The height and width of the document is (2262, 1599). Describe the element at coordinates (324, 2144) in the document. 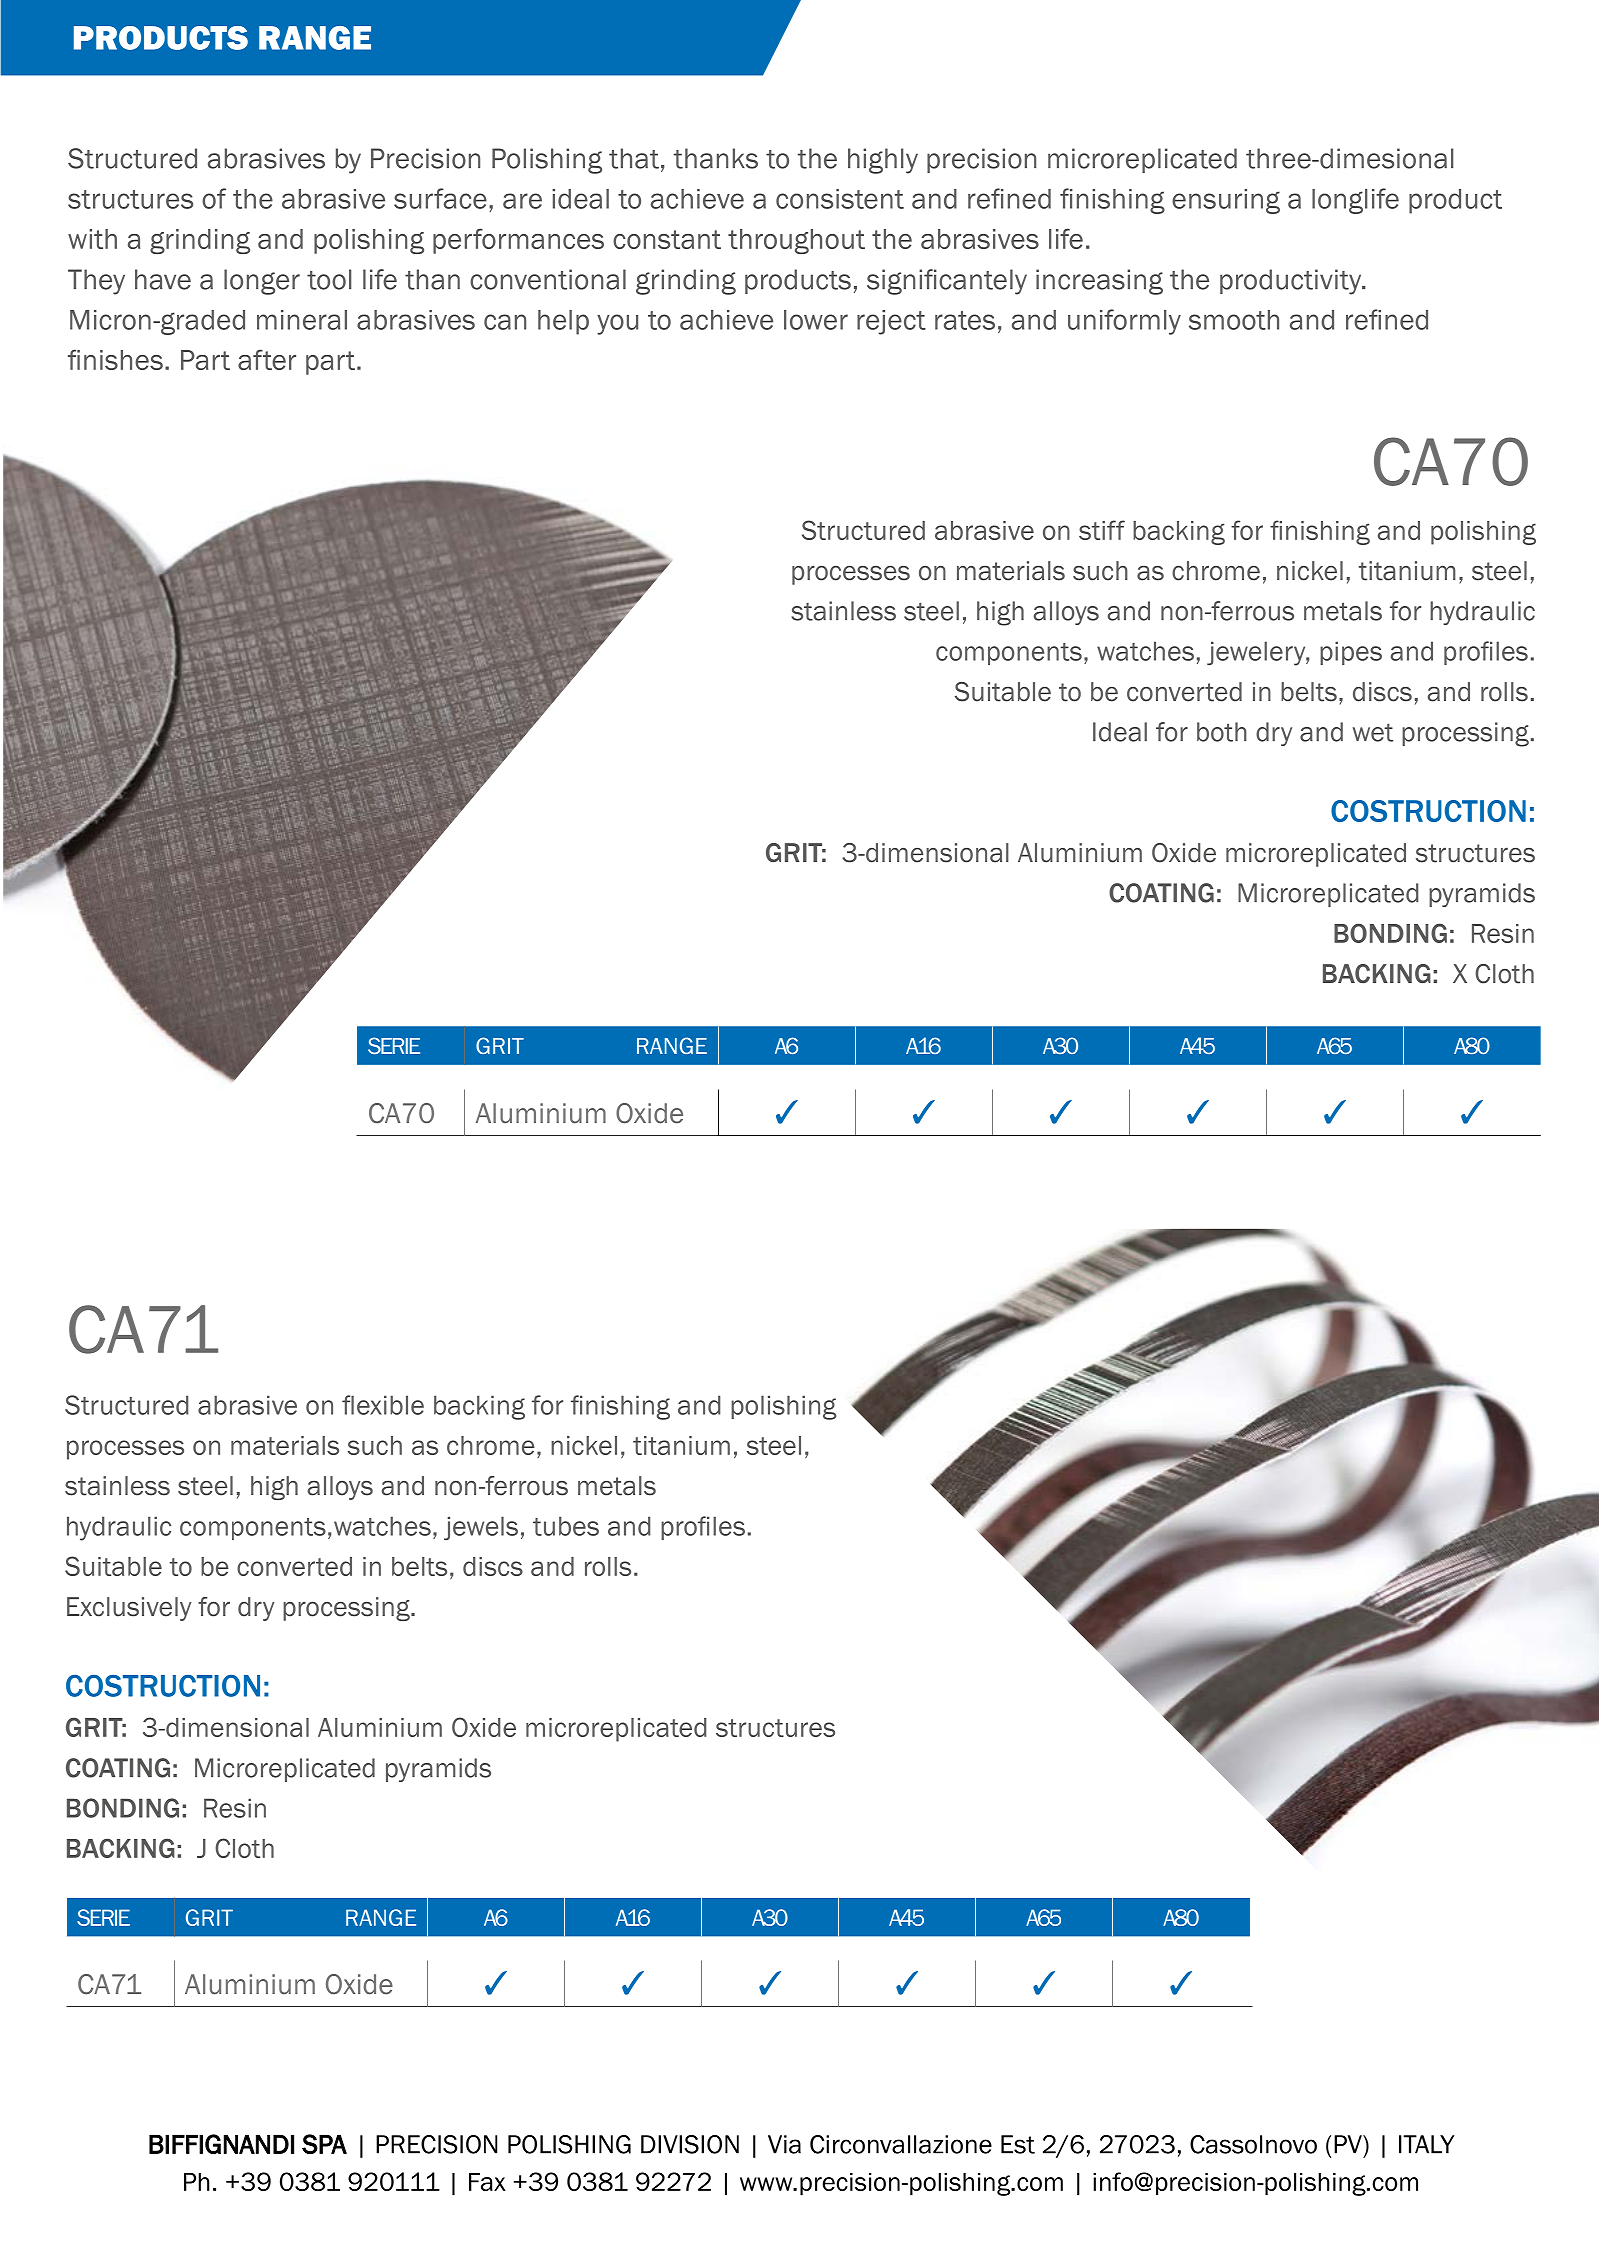

I see `SPA` at that location.
